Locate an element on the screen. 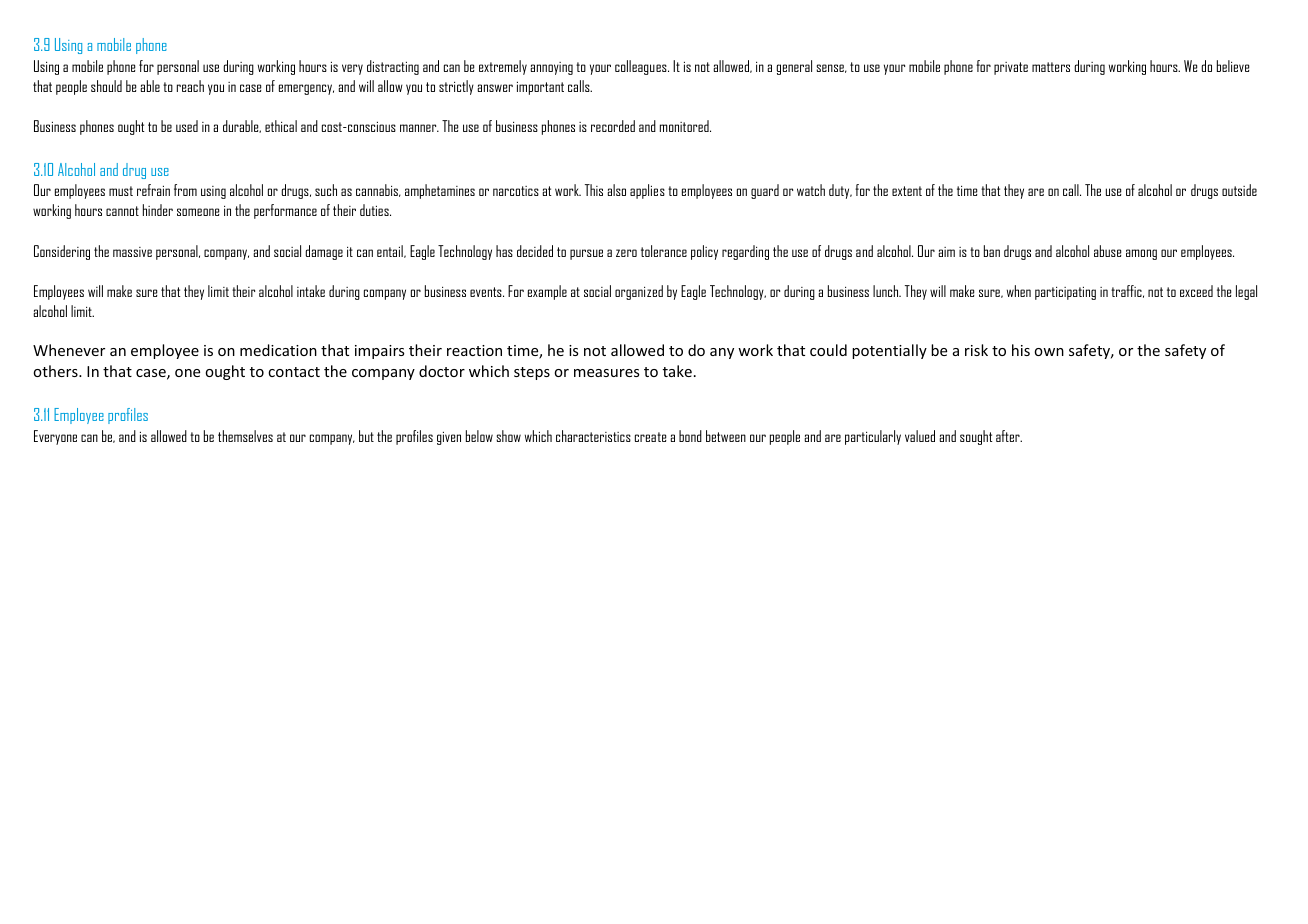  themselves is located at coordinates (245, 436).
